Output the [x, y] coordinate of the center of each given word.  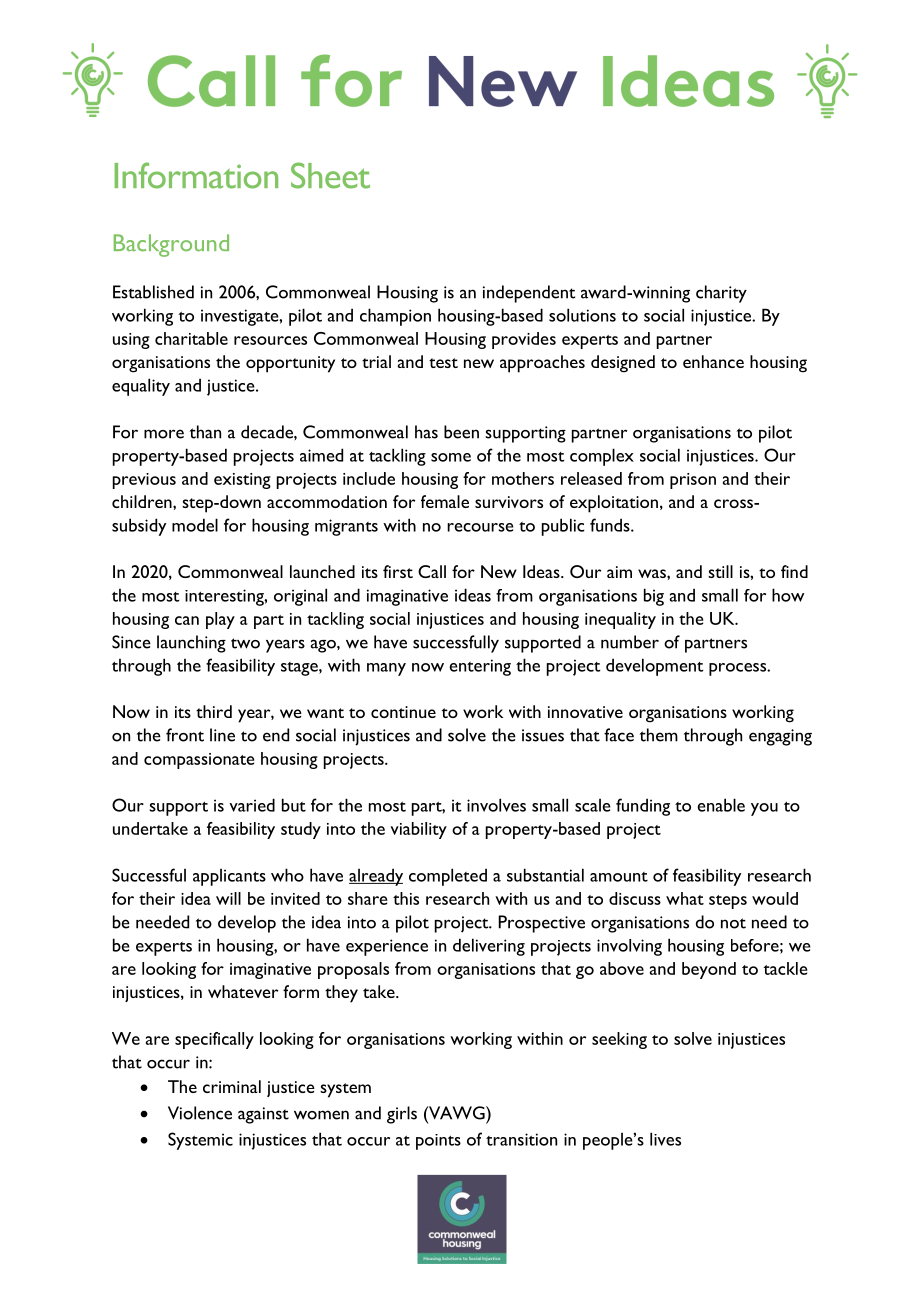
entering [480, 667]
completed [448, 877]
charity [721, 294]
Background [171, 245]
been [461, 432]
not [733, 923]
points [438, 1142]
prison [693, 481]
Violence [200, 1113]
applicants [229, 877]
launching [191, 644]
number [630, 642]
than [205, 432]
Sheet [330, 175]
